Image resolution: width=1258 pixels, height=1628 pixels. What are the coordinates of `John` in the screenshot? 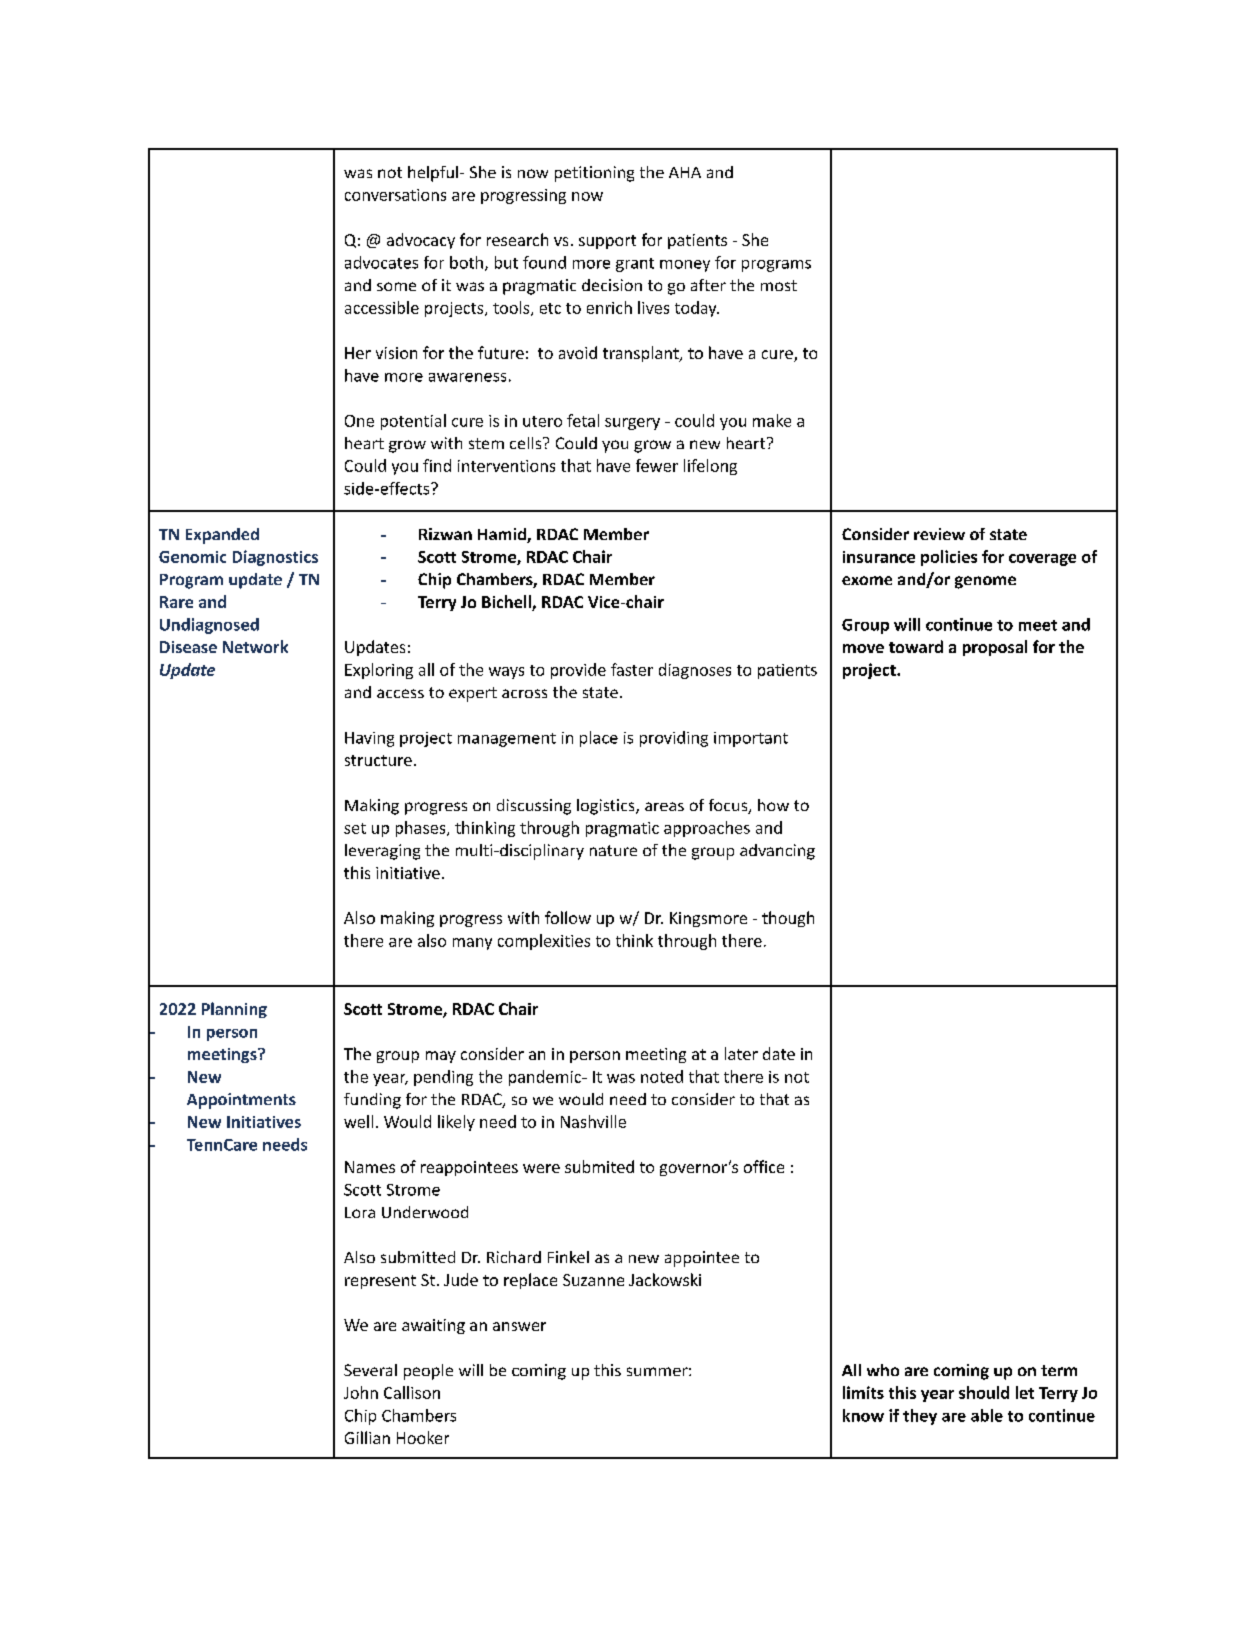 It's located at (361, 1392).
